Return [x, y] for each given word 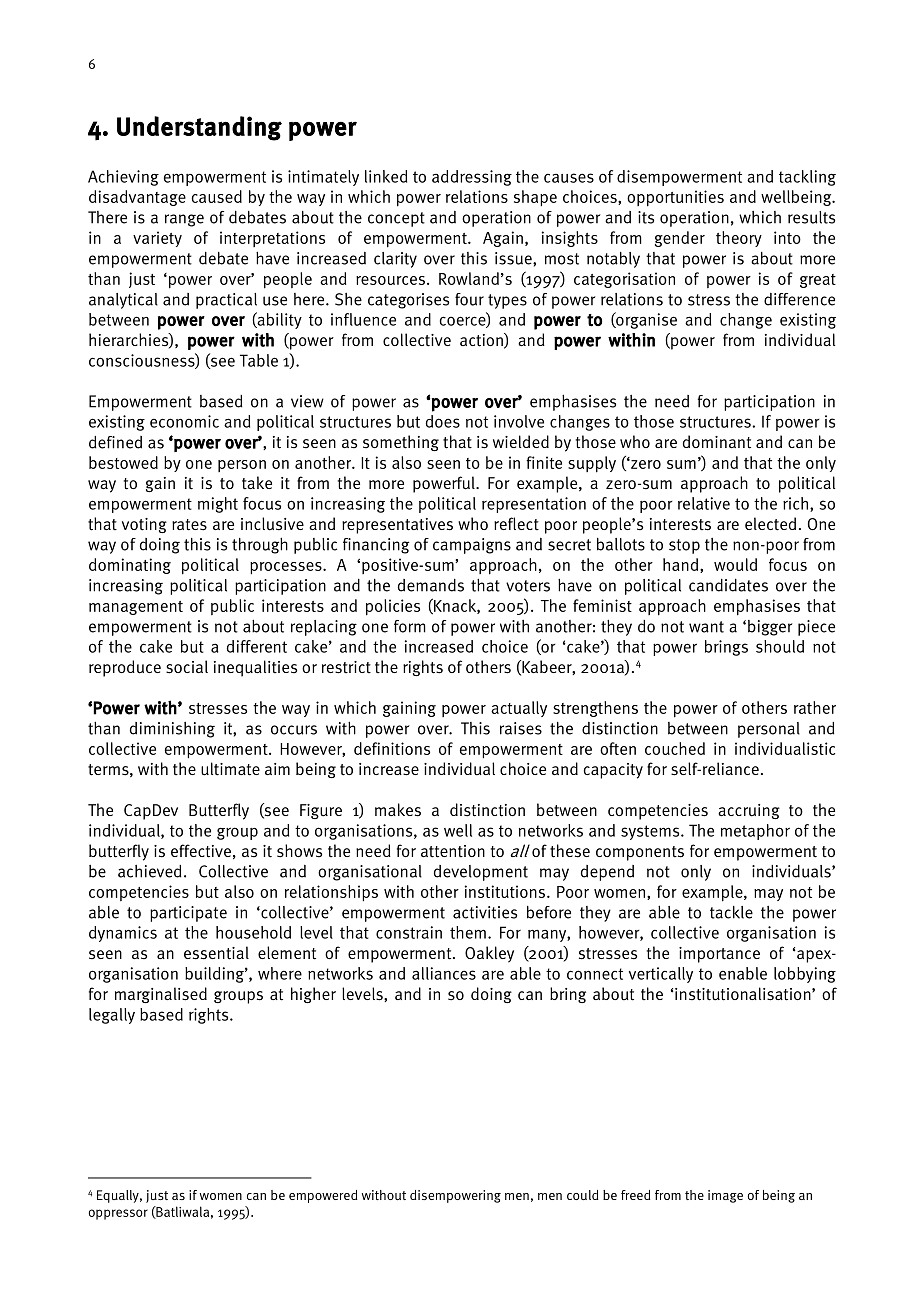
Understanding [199, 128]
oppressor [118, 1214]
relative [704, 503]
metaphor [755, 832]
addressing [472, 178]
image [725, 1196]
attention [453, 851]
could [582, 1195]
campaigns [472, 546]
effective [201, 851]
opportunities [675, 198]
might [218, 505]
